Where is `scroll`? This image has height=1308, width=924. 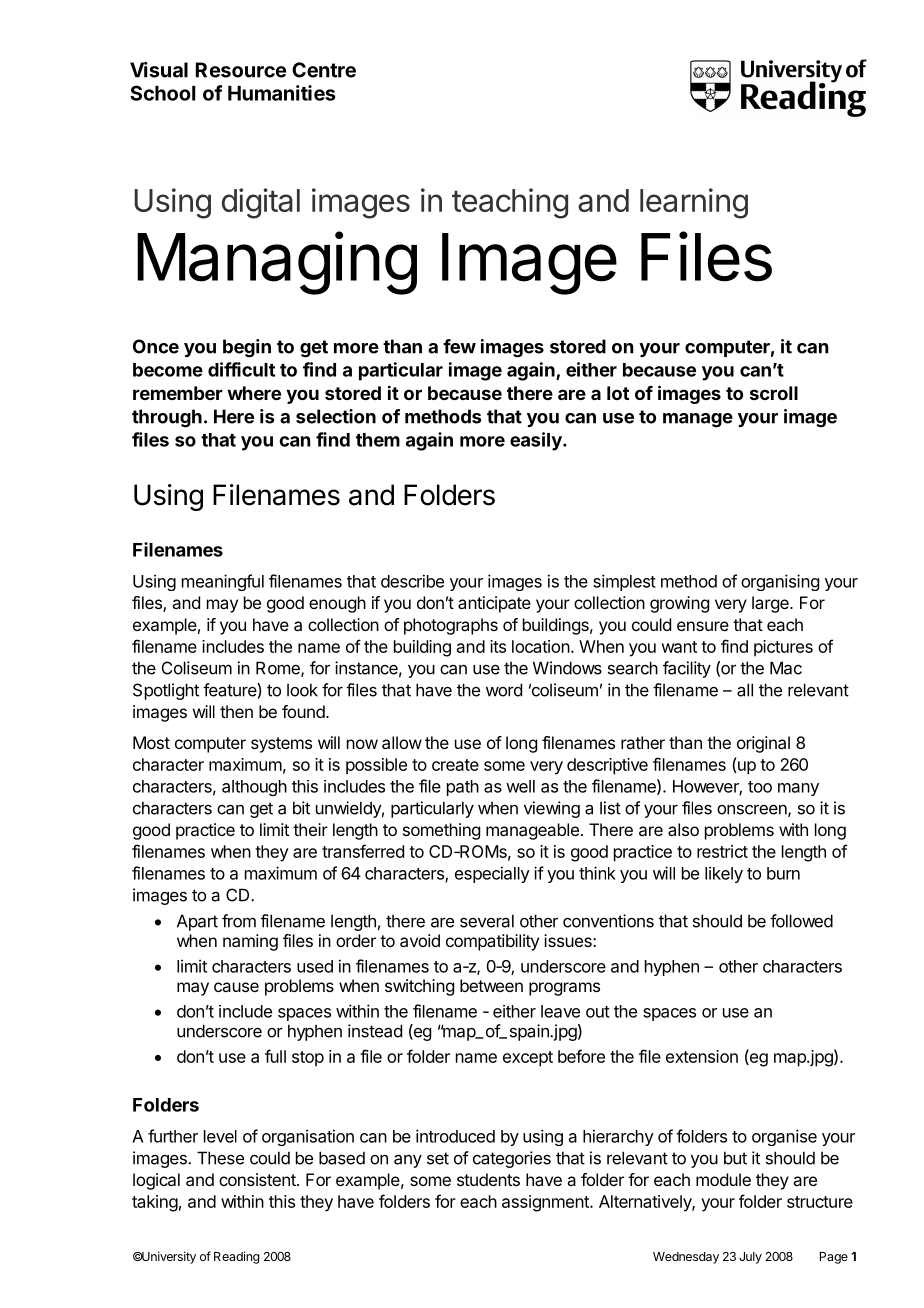
scroll is located at coordinates (774, 393).
